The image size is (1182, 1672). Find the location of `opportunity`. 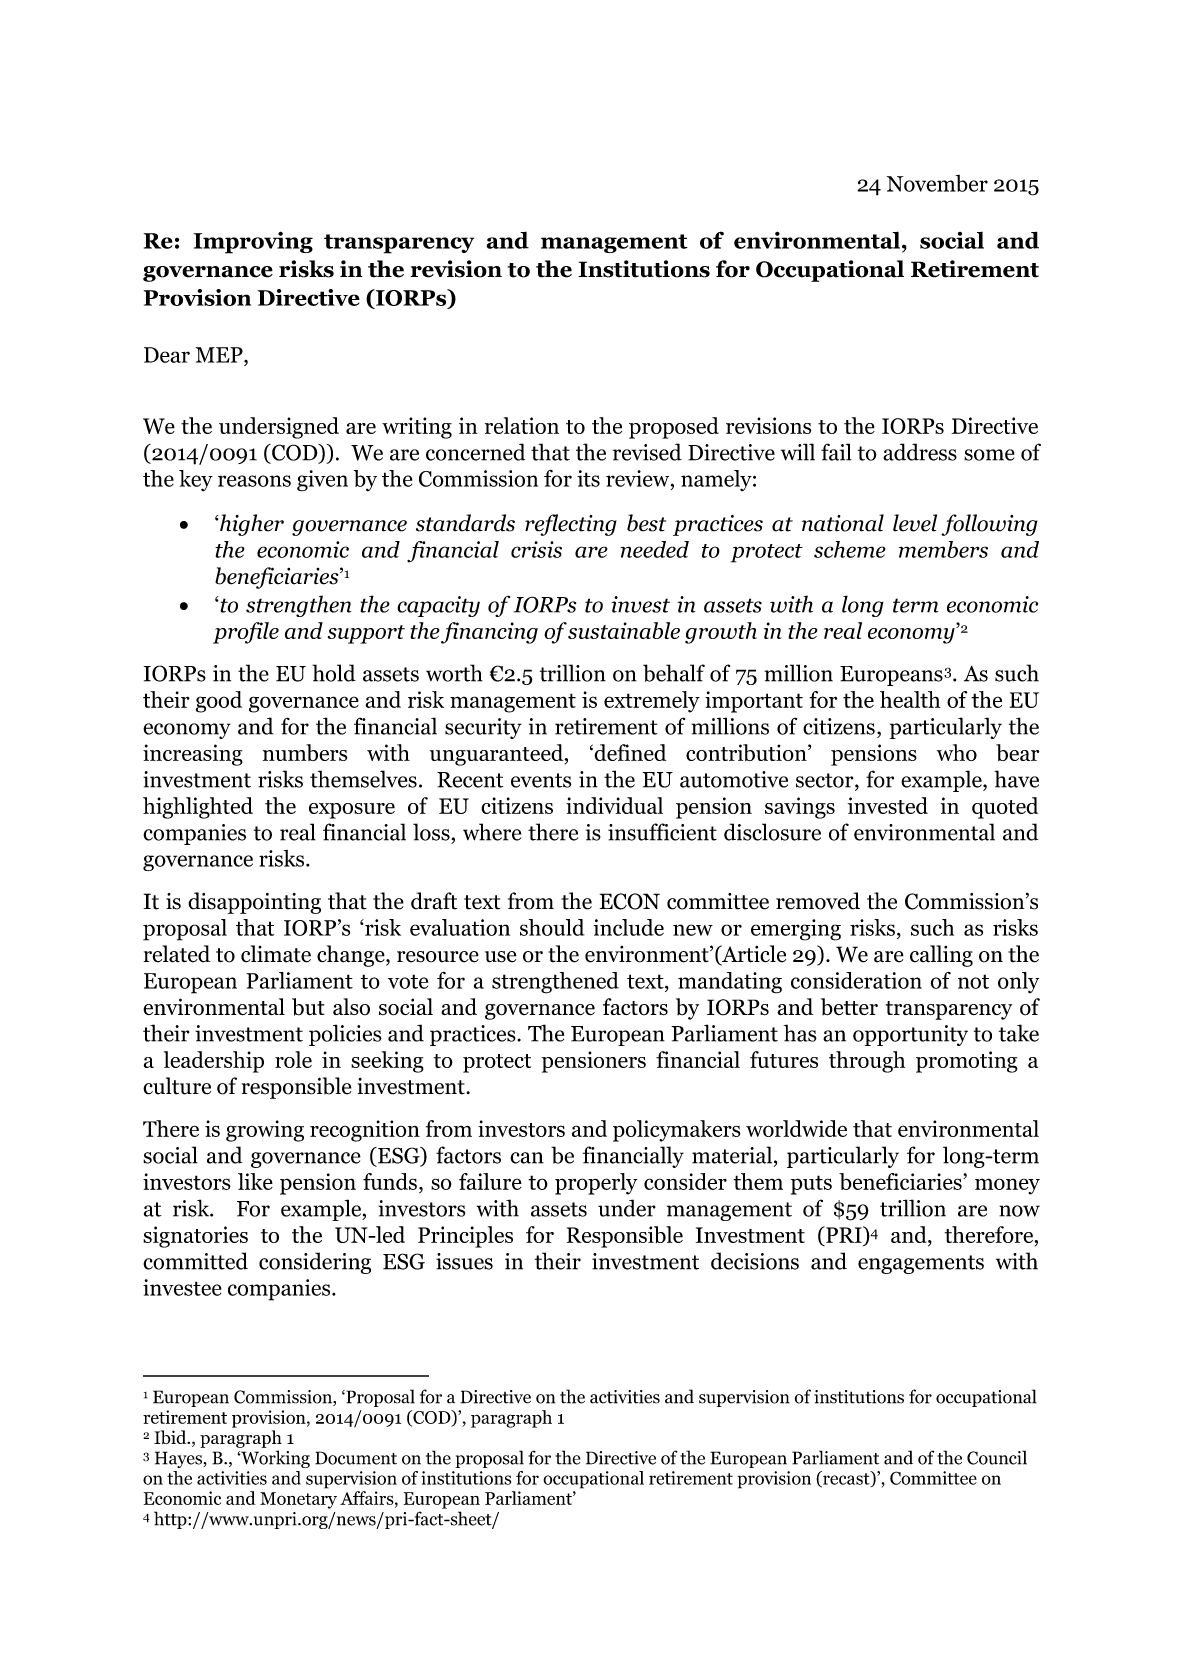

opportunity is located at coordinates (910, 1035).
